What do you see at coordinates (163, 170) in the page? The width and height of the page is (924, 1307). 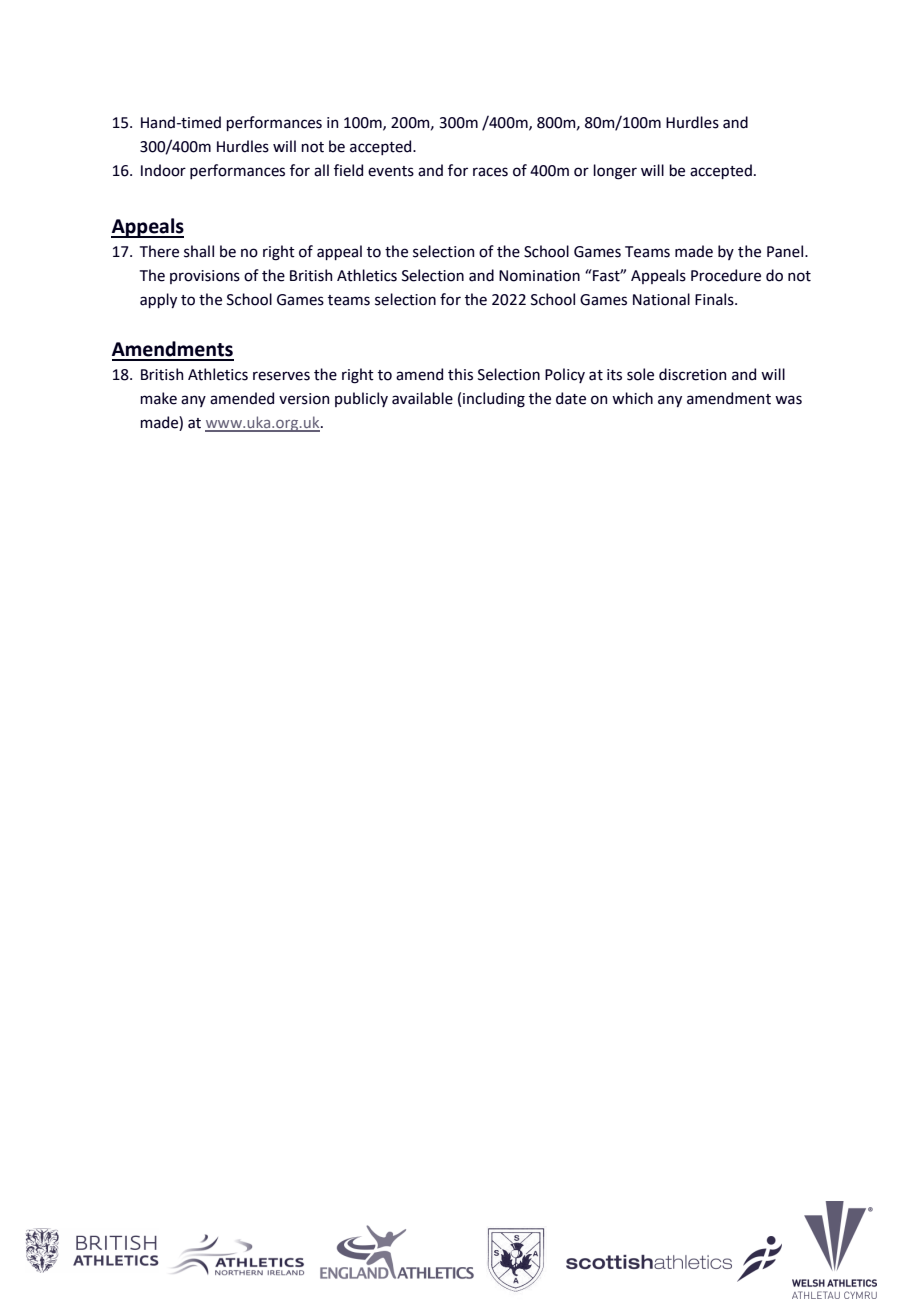 I see `Indoor` at bounding box center [163, 170].
